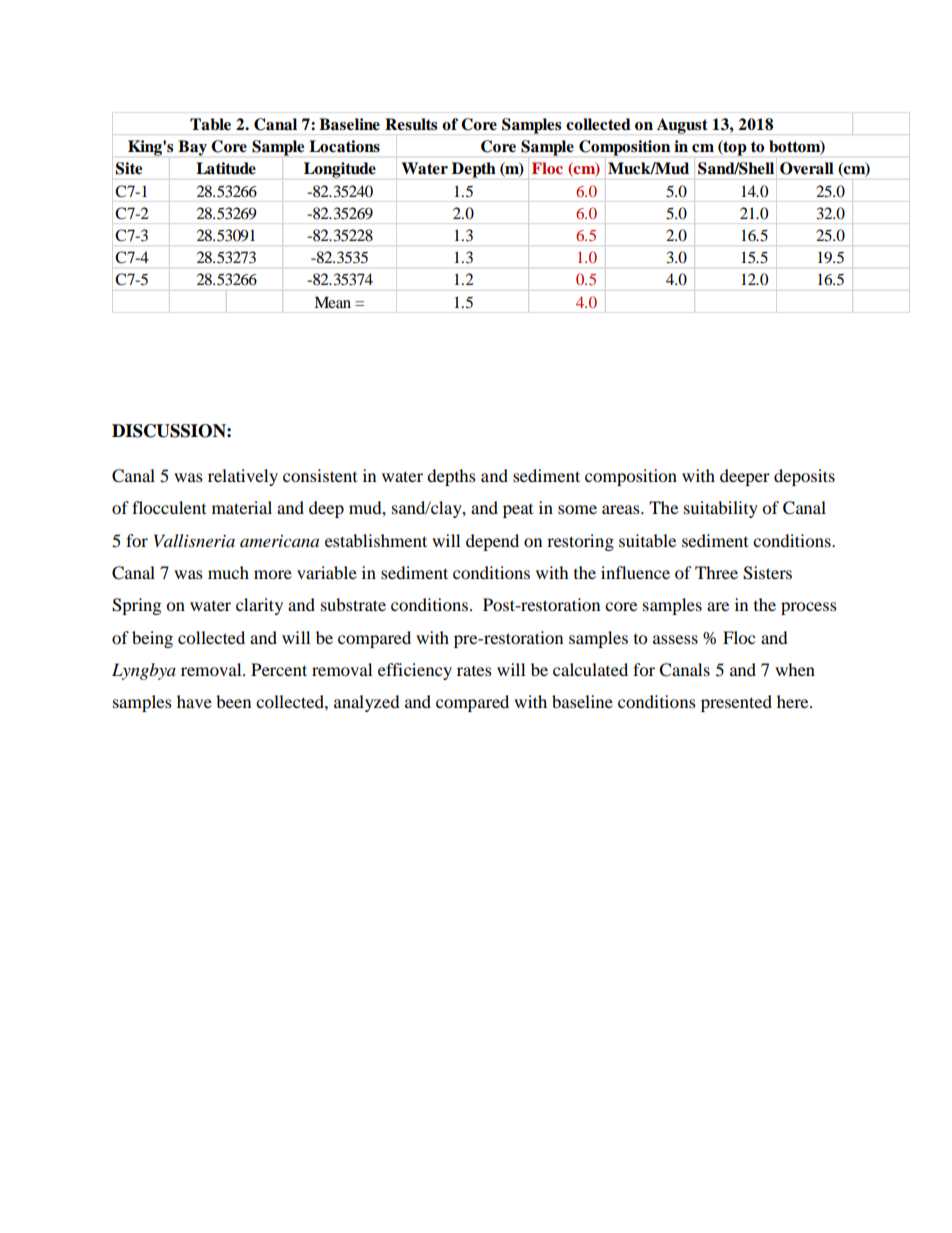 Image resolution: width=952 pixels, height=1233 pixels. What do you see at coordinates (682, 126) in the screenshot?
I see `August` at bounding box center [682, 126].
